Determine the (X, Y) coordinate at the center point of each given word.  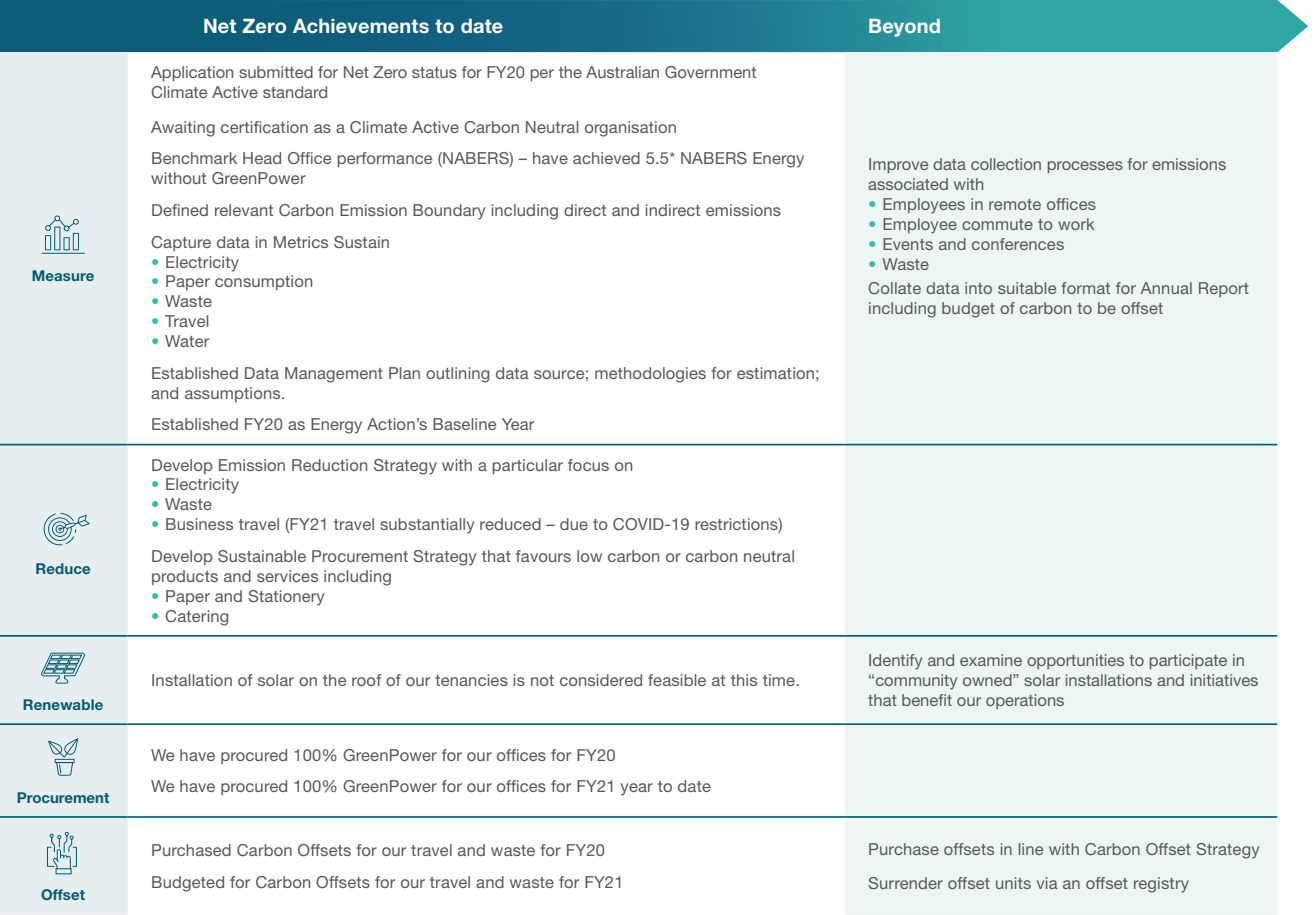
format (1085, 288)
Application (192, 73)
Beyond (904, 28)
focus (588, 465)
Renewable (63, 704)
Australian (622, 72)
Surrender (905, 883)
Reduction (329, 465)
